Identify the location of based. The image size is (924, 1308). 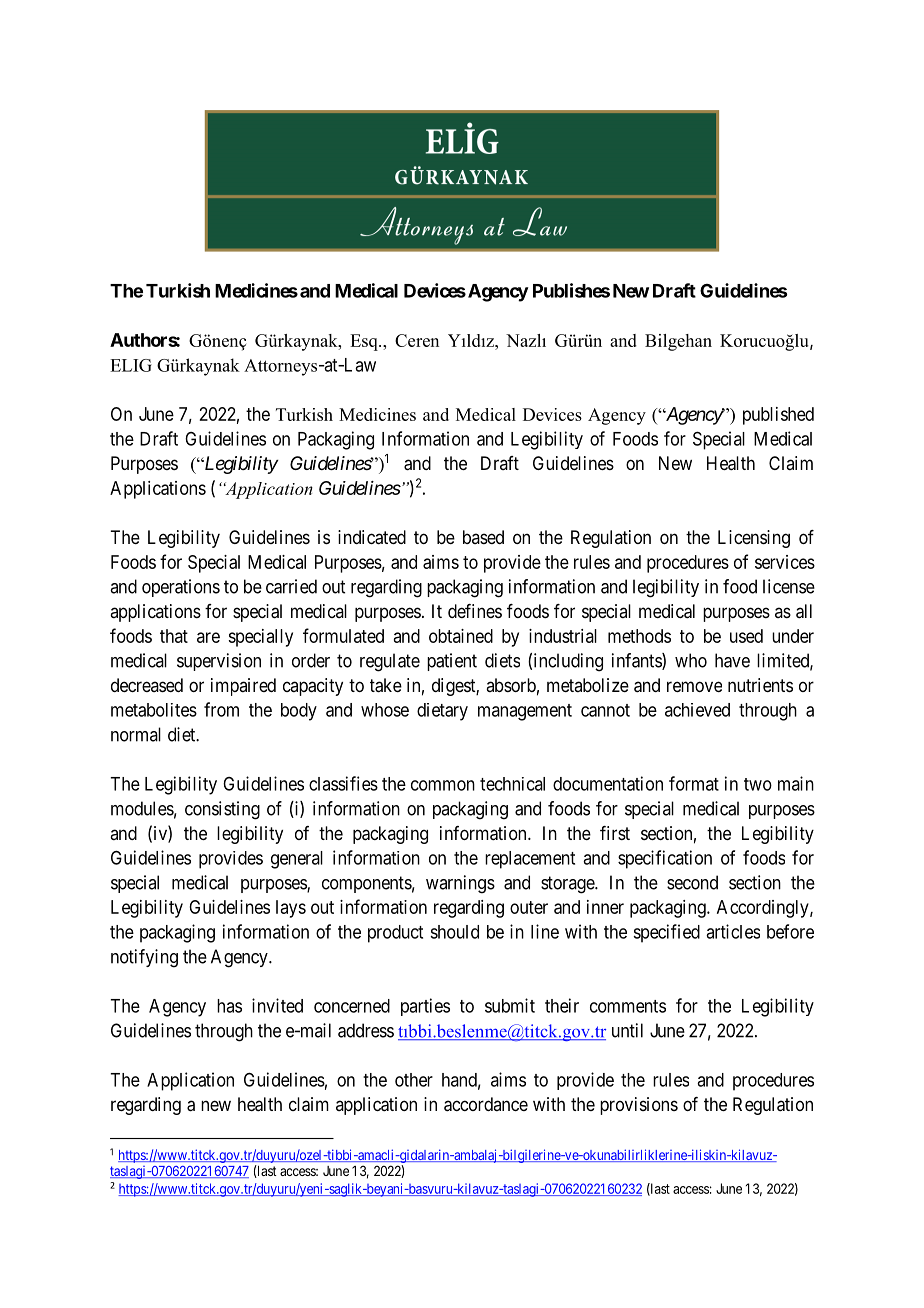
(483, 537).
